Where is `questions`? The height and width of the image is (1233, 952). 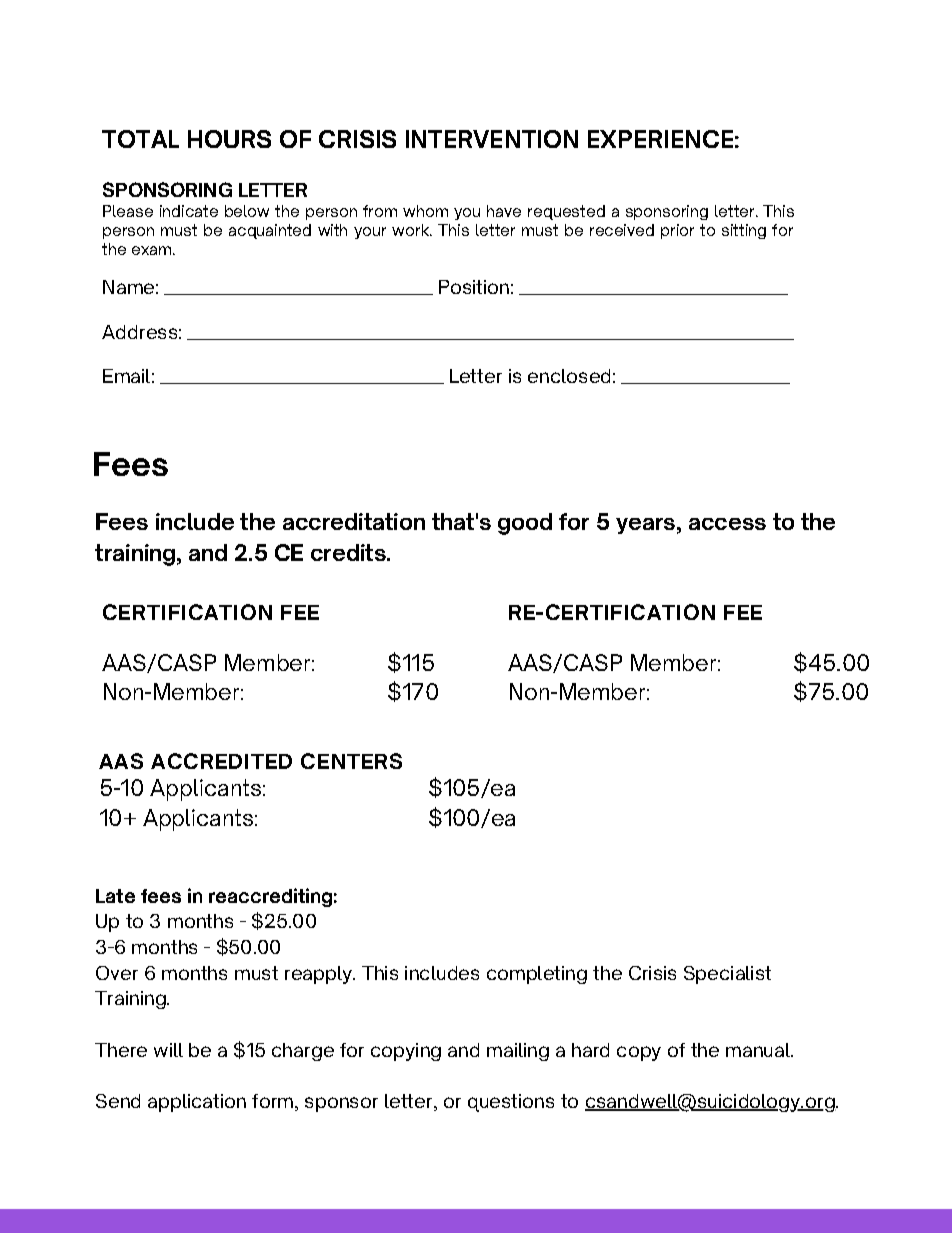
questions is located at coordinates (511, 1103).
